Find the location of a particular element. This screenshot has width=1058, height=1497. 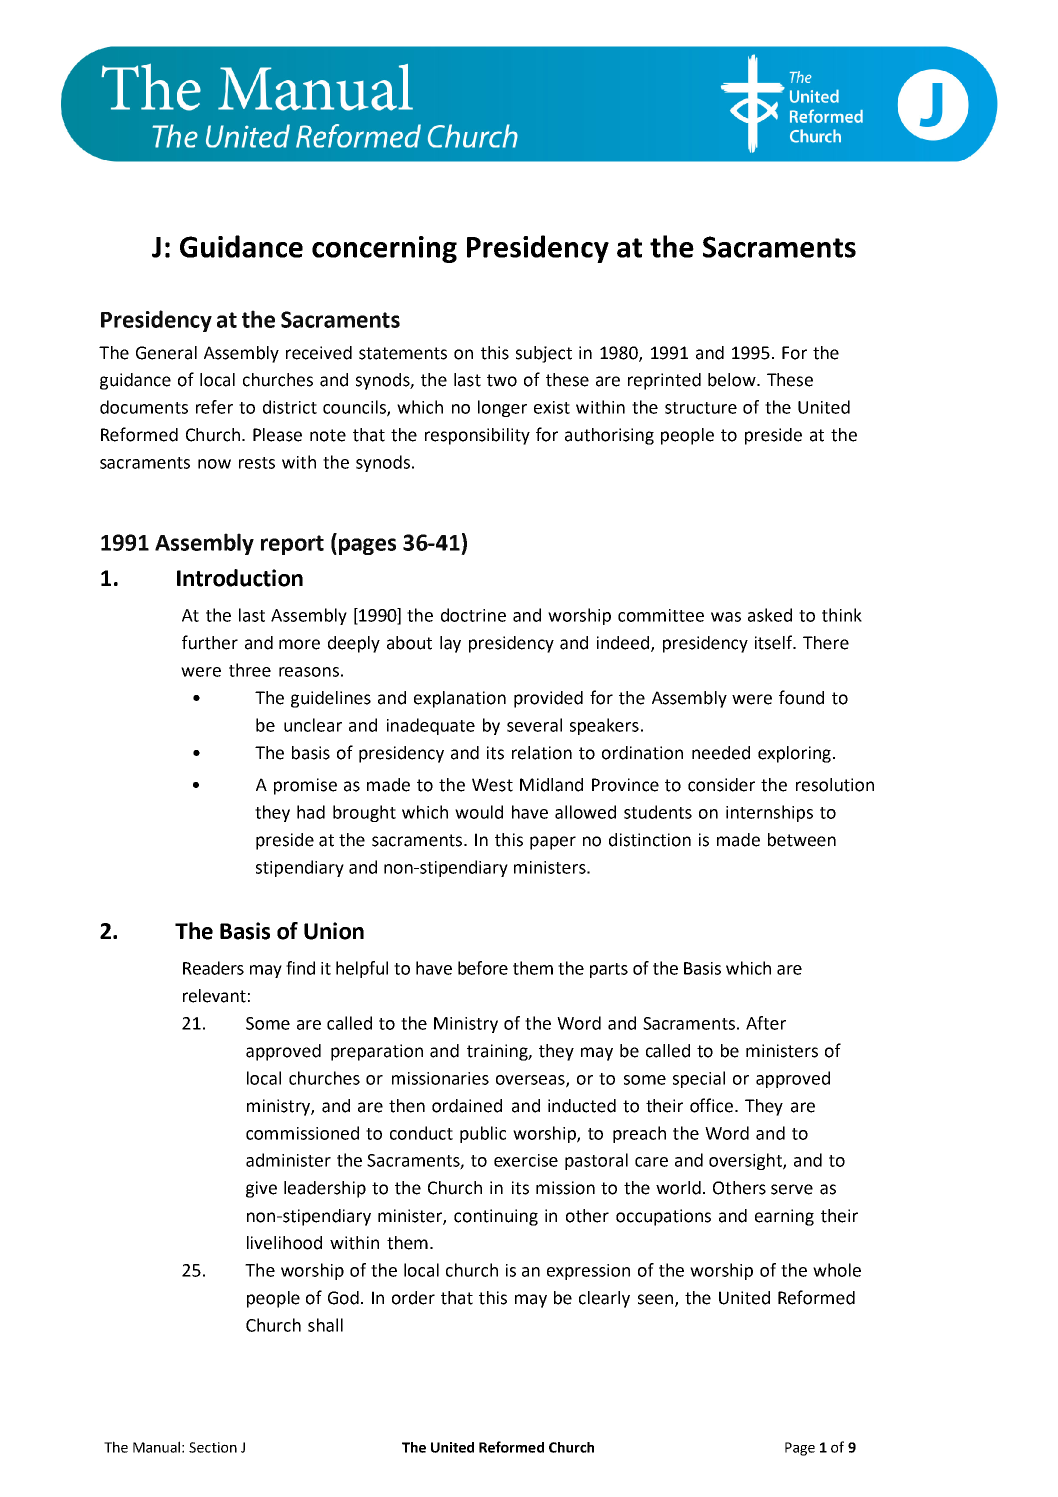

seen is located at coordinates (657, 1300).
